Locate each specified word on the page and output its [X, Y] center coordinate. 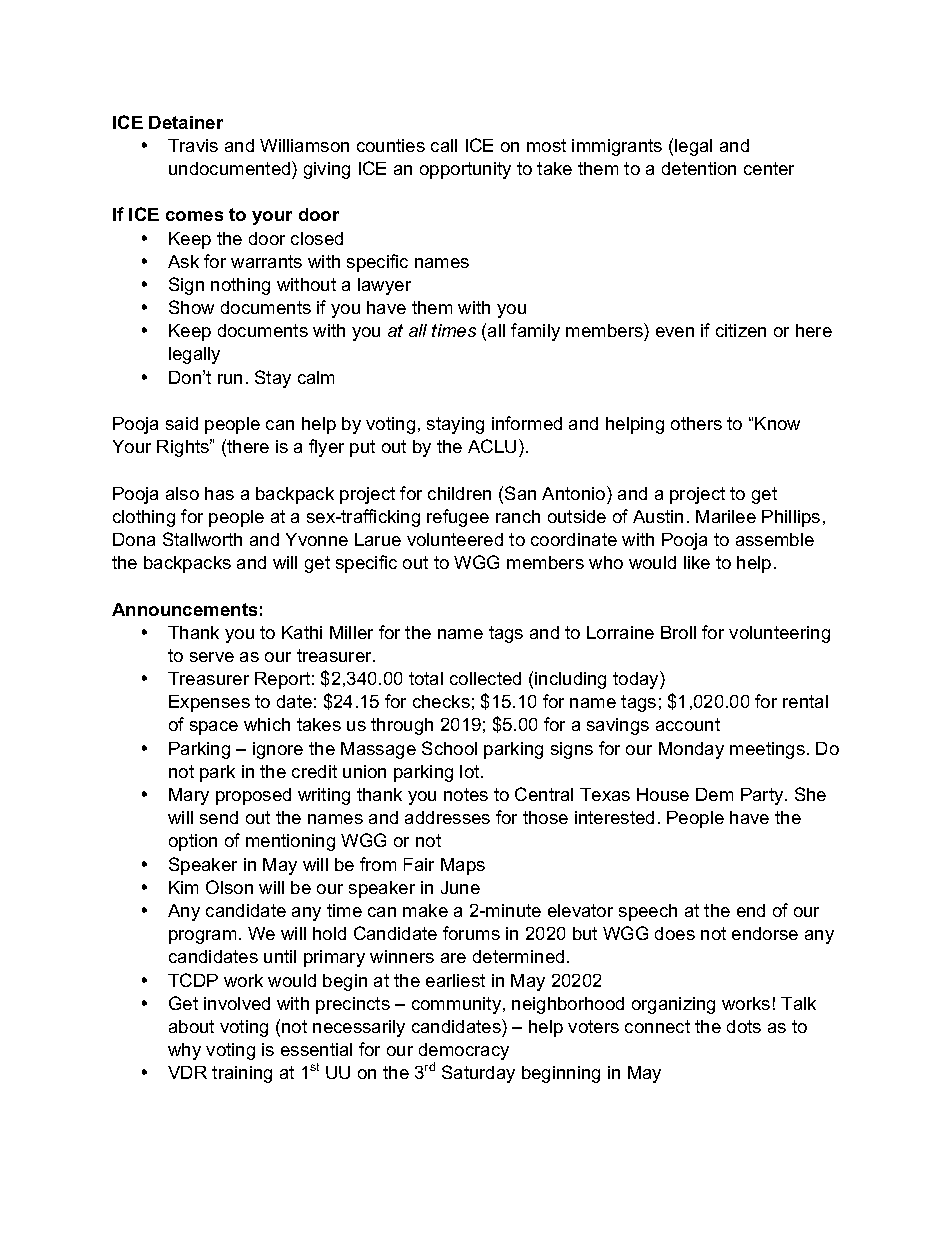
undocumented [231, 168]
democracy [464, 1053]
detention [699, 168]
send [219, 817]
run [230, 379]
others [696, 423]
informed [527, 423]
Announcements [184, 609]
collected [485, 678]
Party [763, 796]
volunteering [779, 634]
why [184, 1051]
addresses [447, 817]
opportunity [465, 170]
